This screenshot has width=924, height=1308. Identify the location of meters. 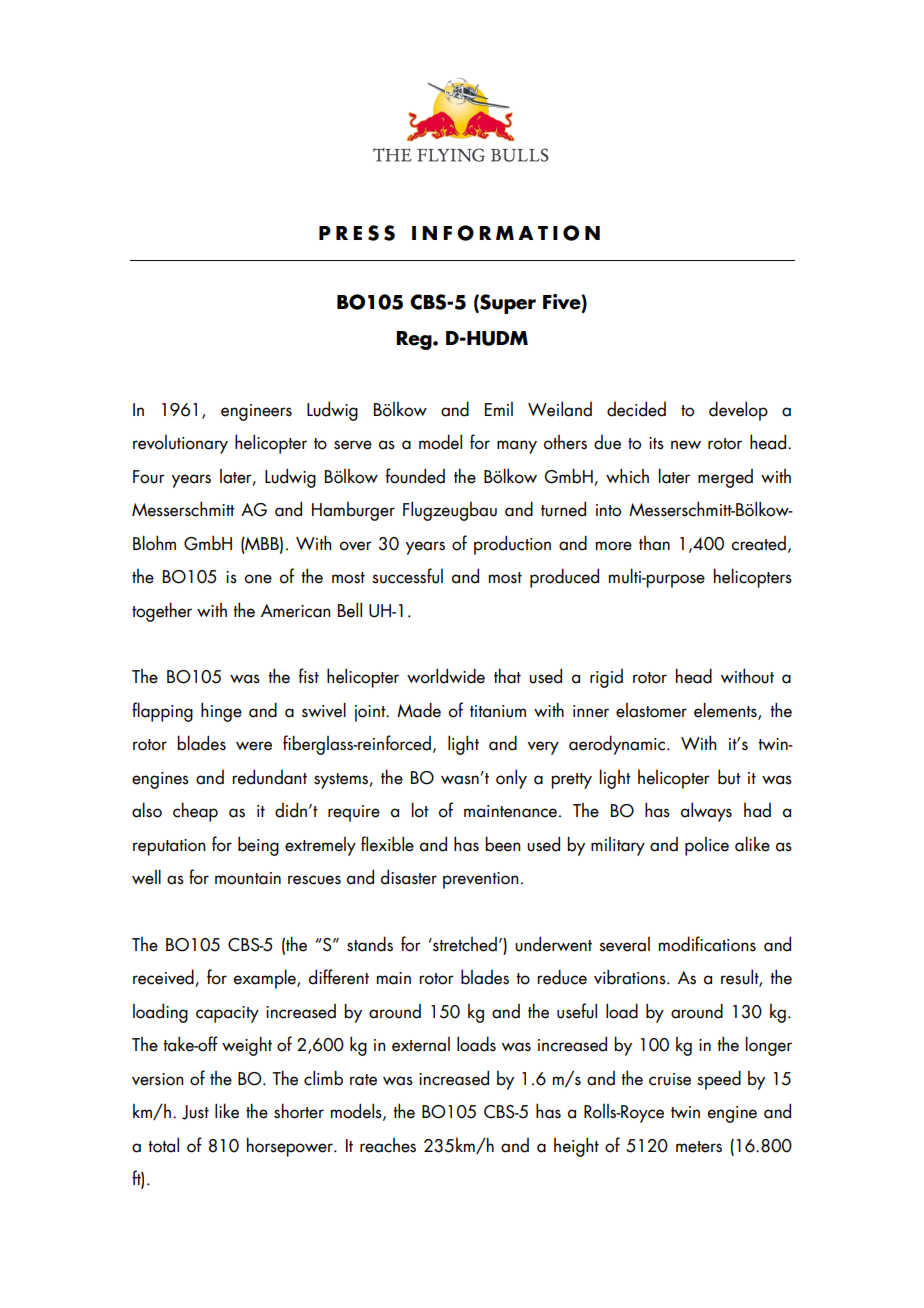
(699, 1147).
